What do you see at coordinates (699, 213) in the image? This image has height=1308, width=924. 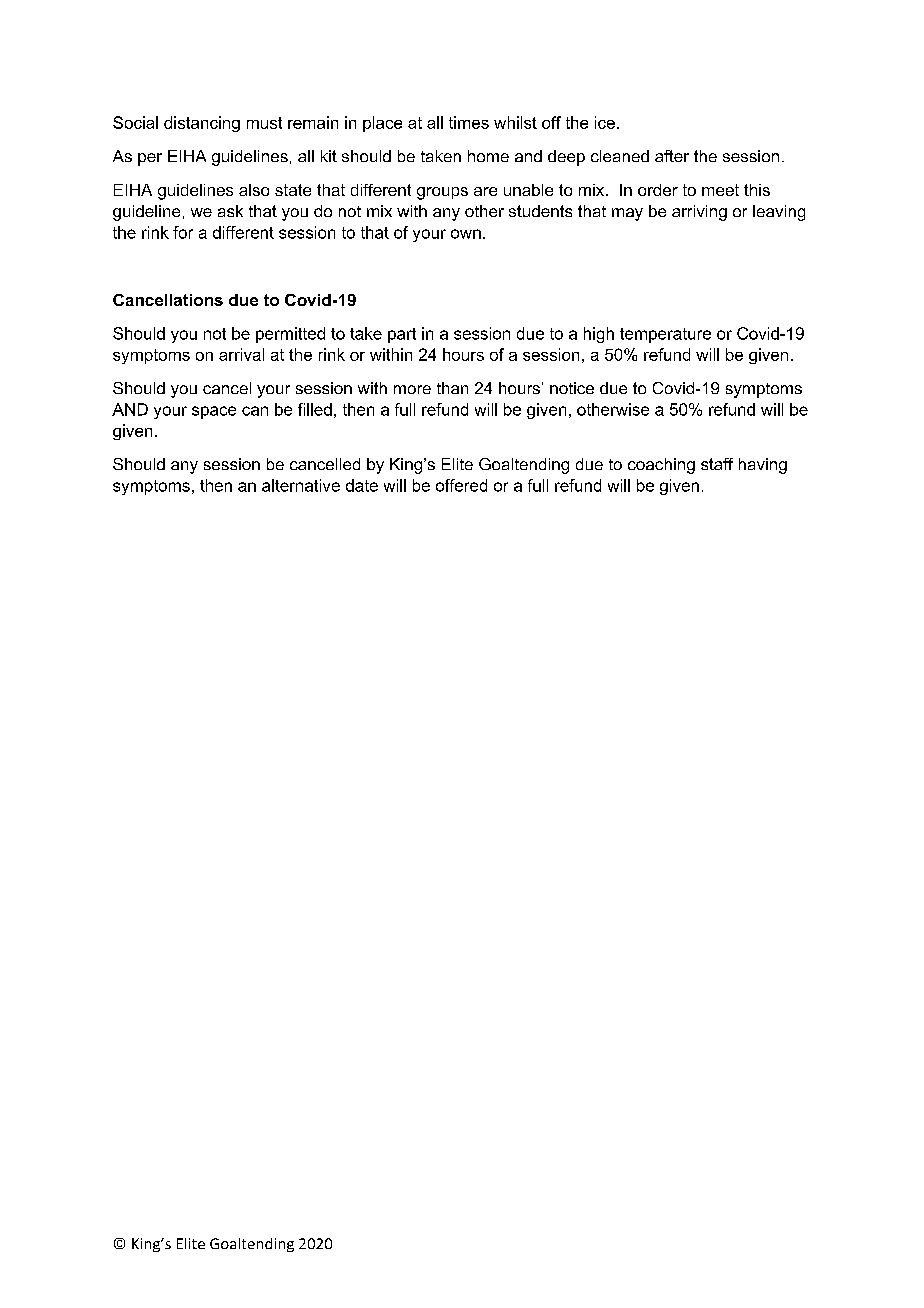 I see `arriving` at bounding box center [699, 213].
